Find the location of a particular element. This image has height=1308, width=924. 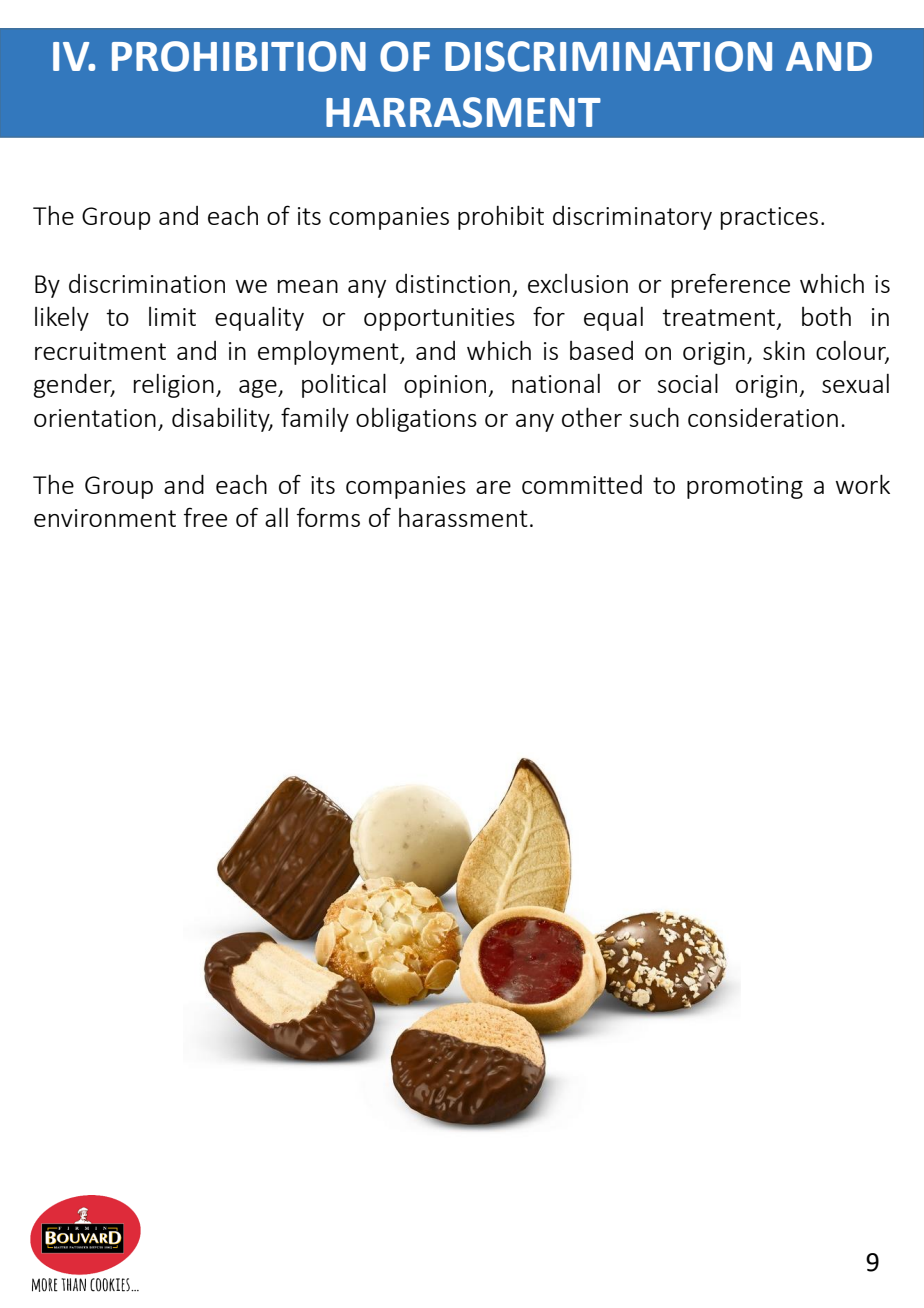

mean is located at coordinates (308, 286).
